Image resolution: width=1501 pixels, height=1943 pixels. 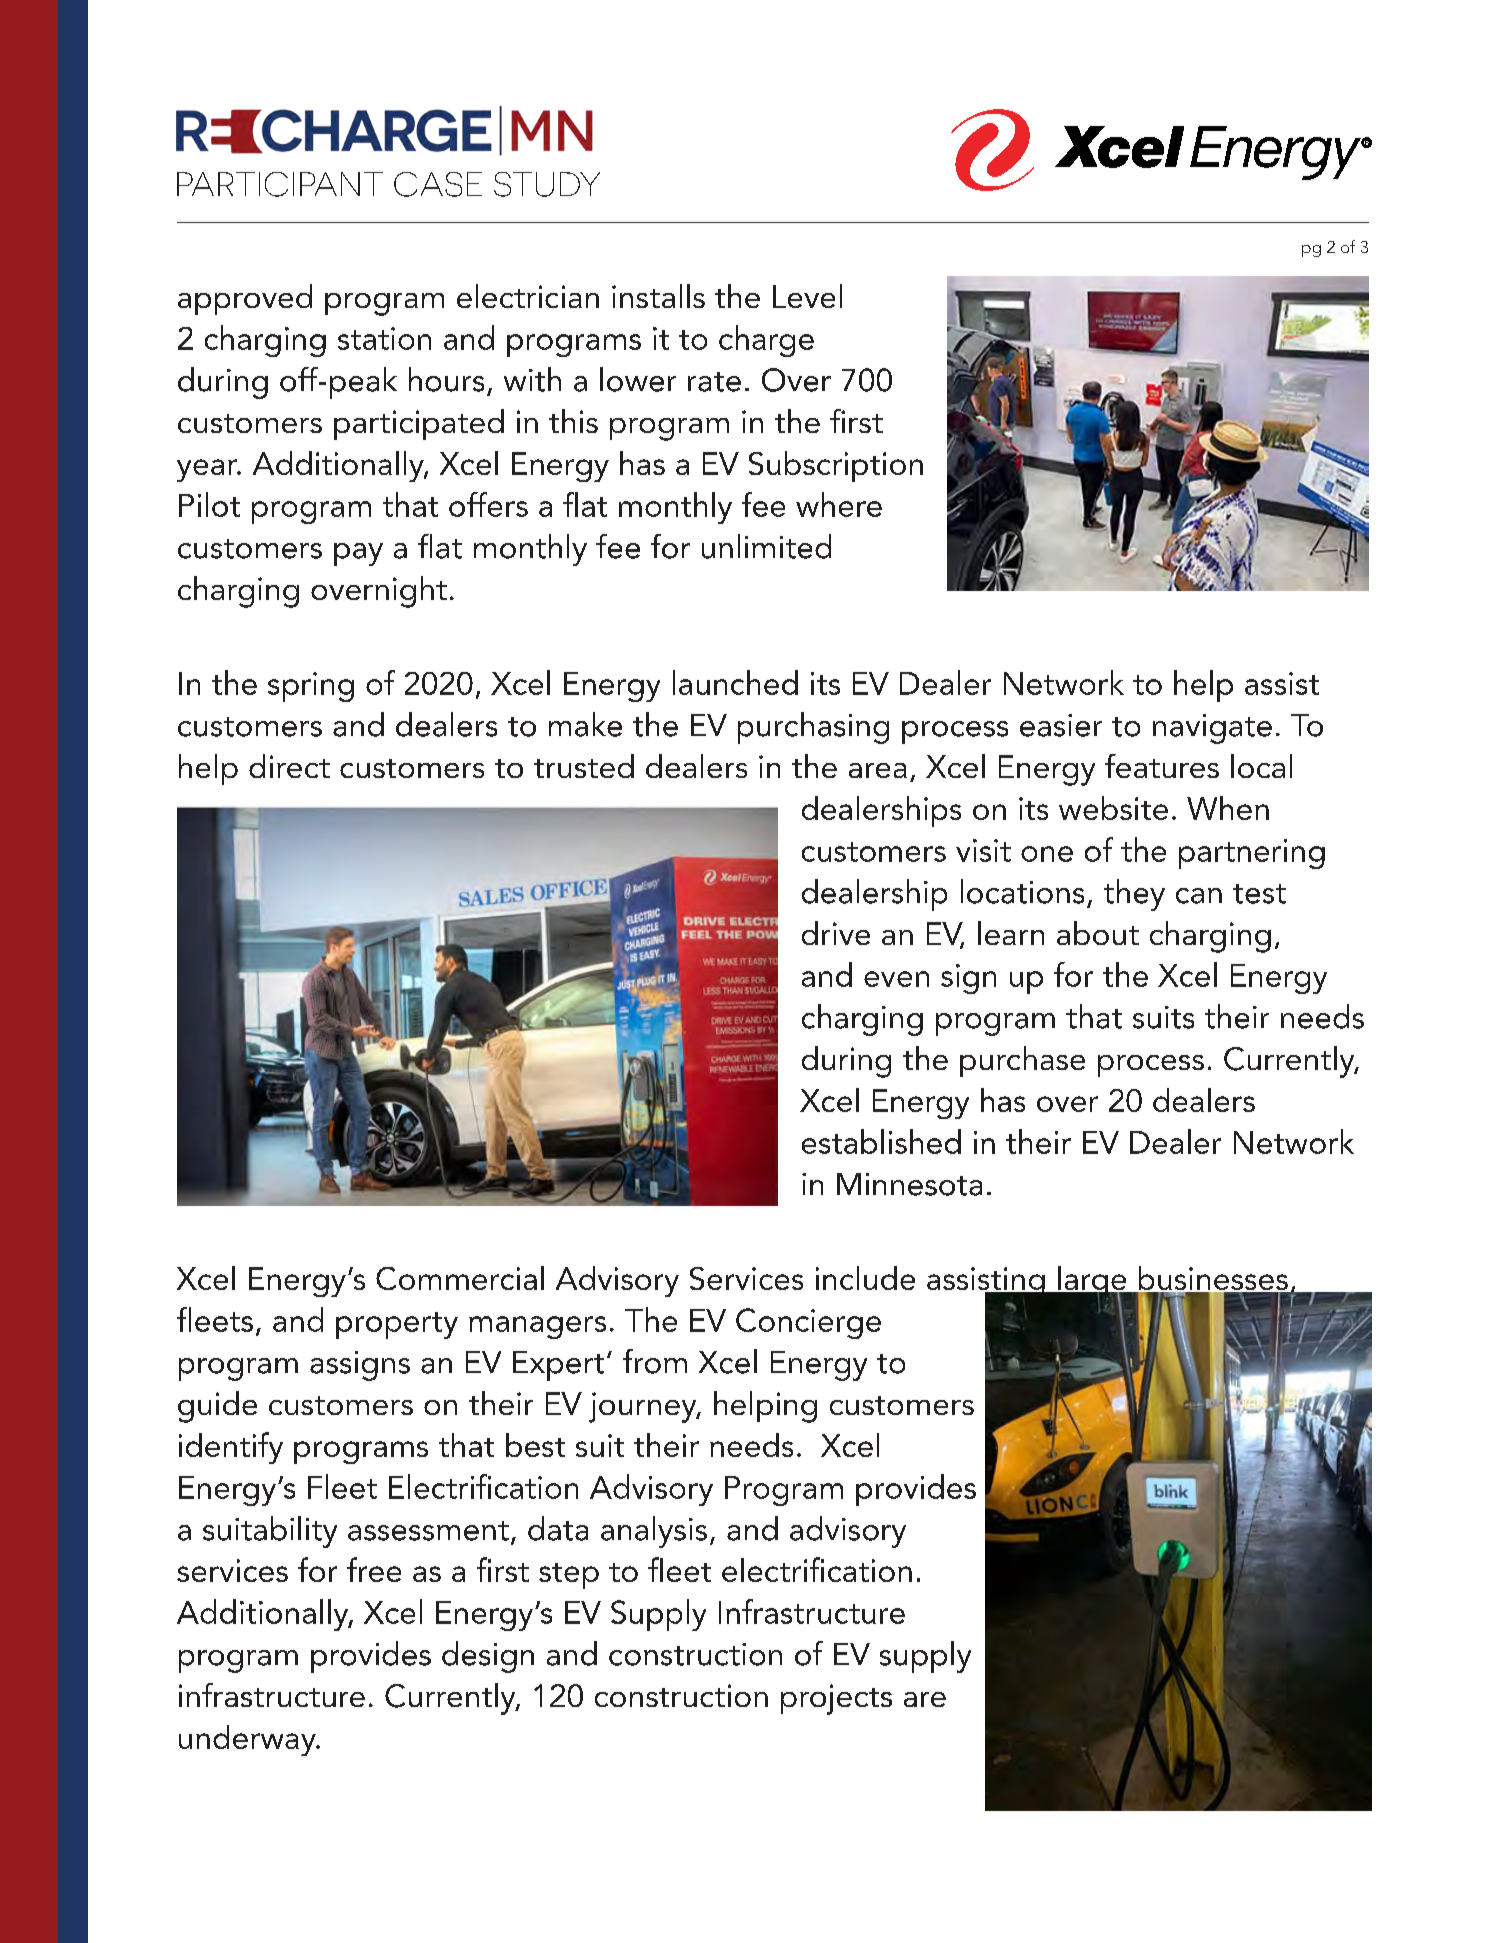 What do you see at coordinates (807, 296) in the screenshot?
I see `Level` at bounding box center [807, 296].
